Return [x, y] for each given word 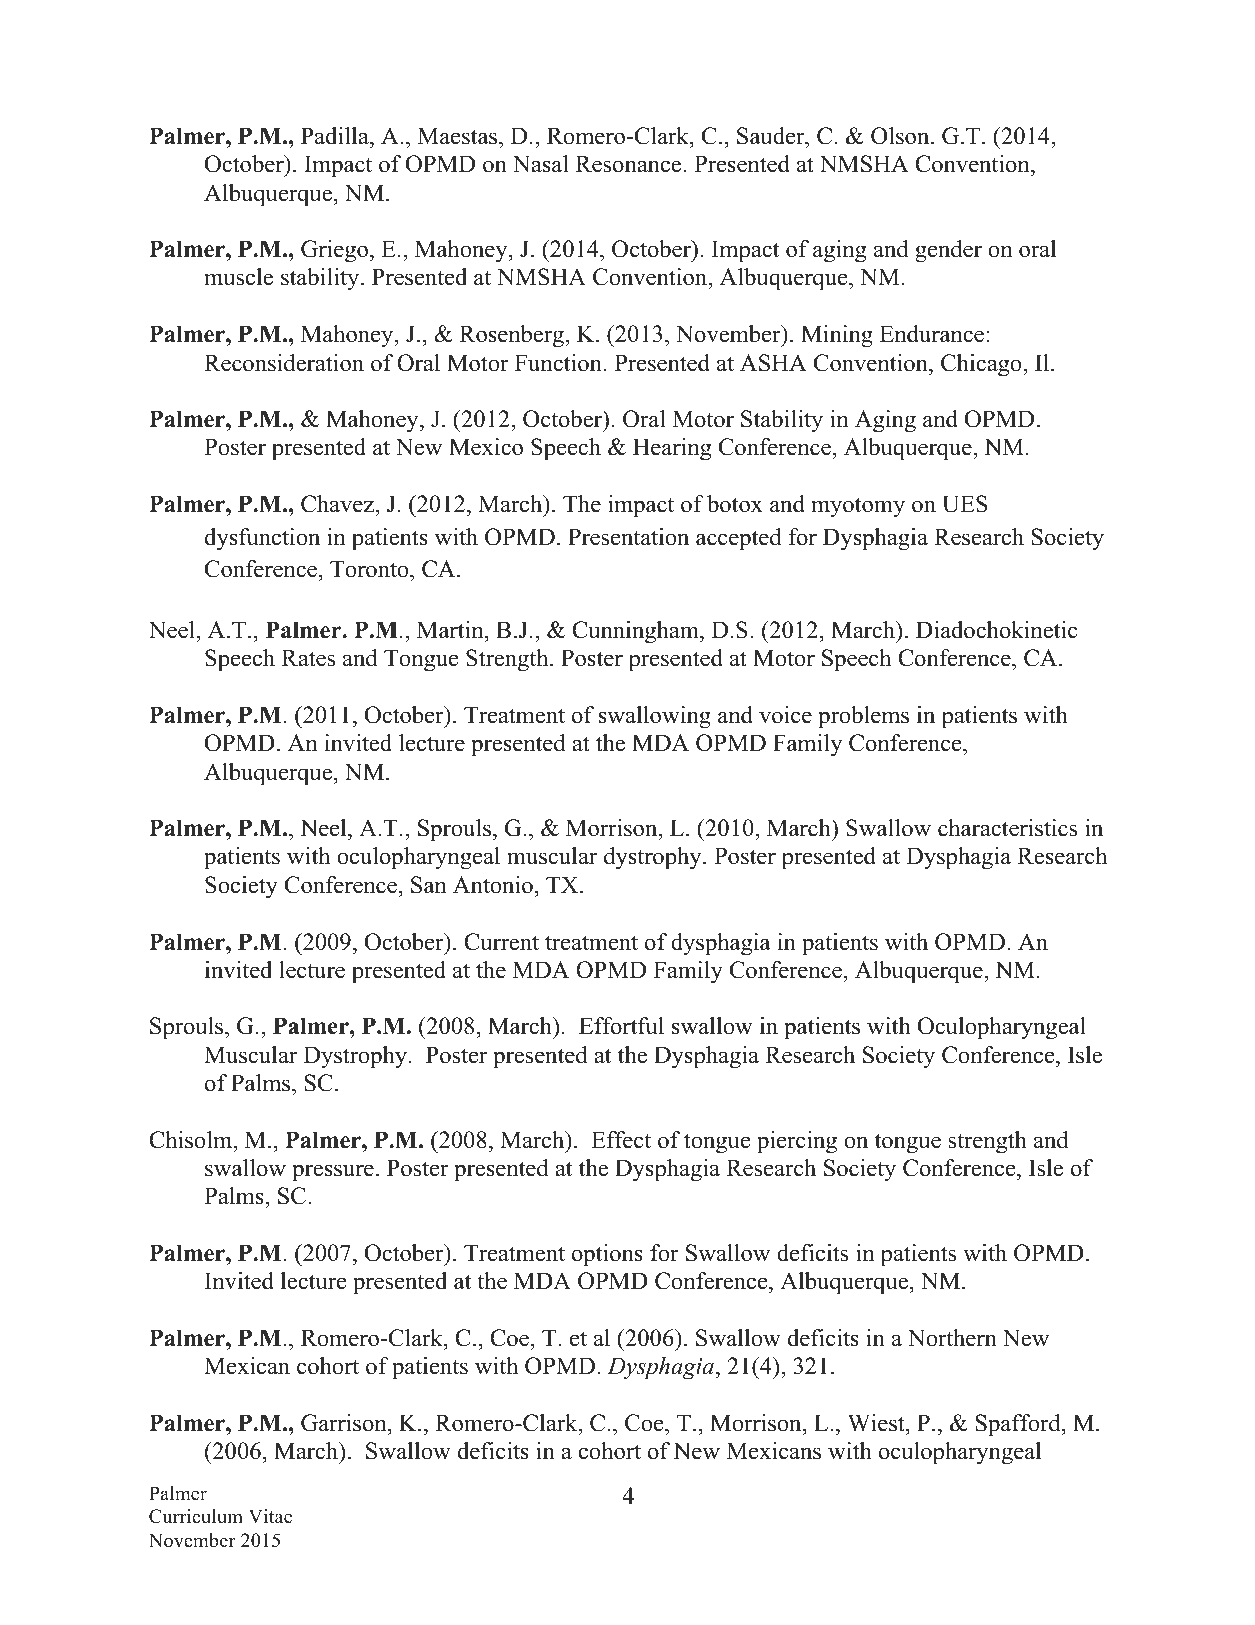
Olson [901, 136]
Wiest [877, 1423]
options [607, 1255]
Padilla [336, 136]
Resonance [630, 164]
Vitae [270, 1516]
